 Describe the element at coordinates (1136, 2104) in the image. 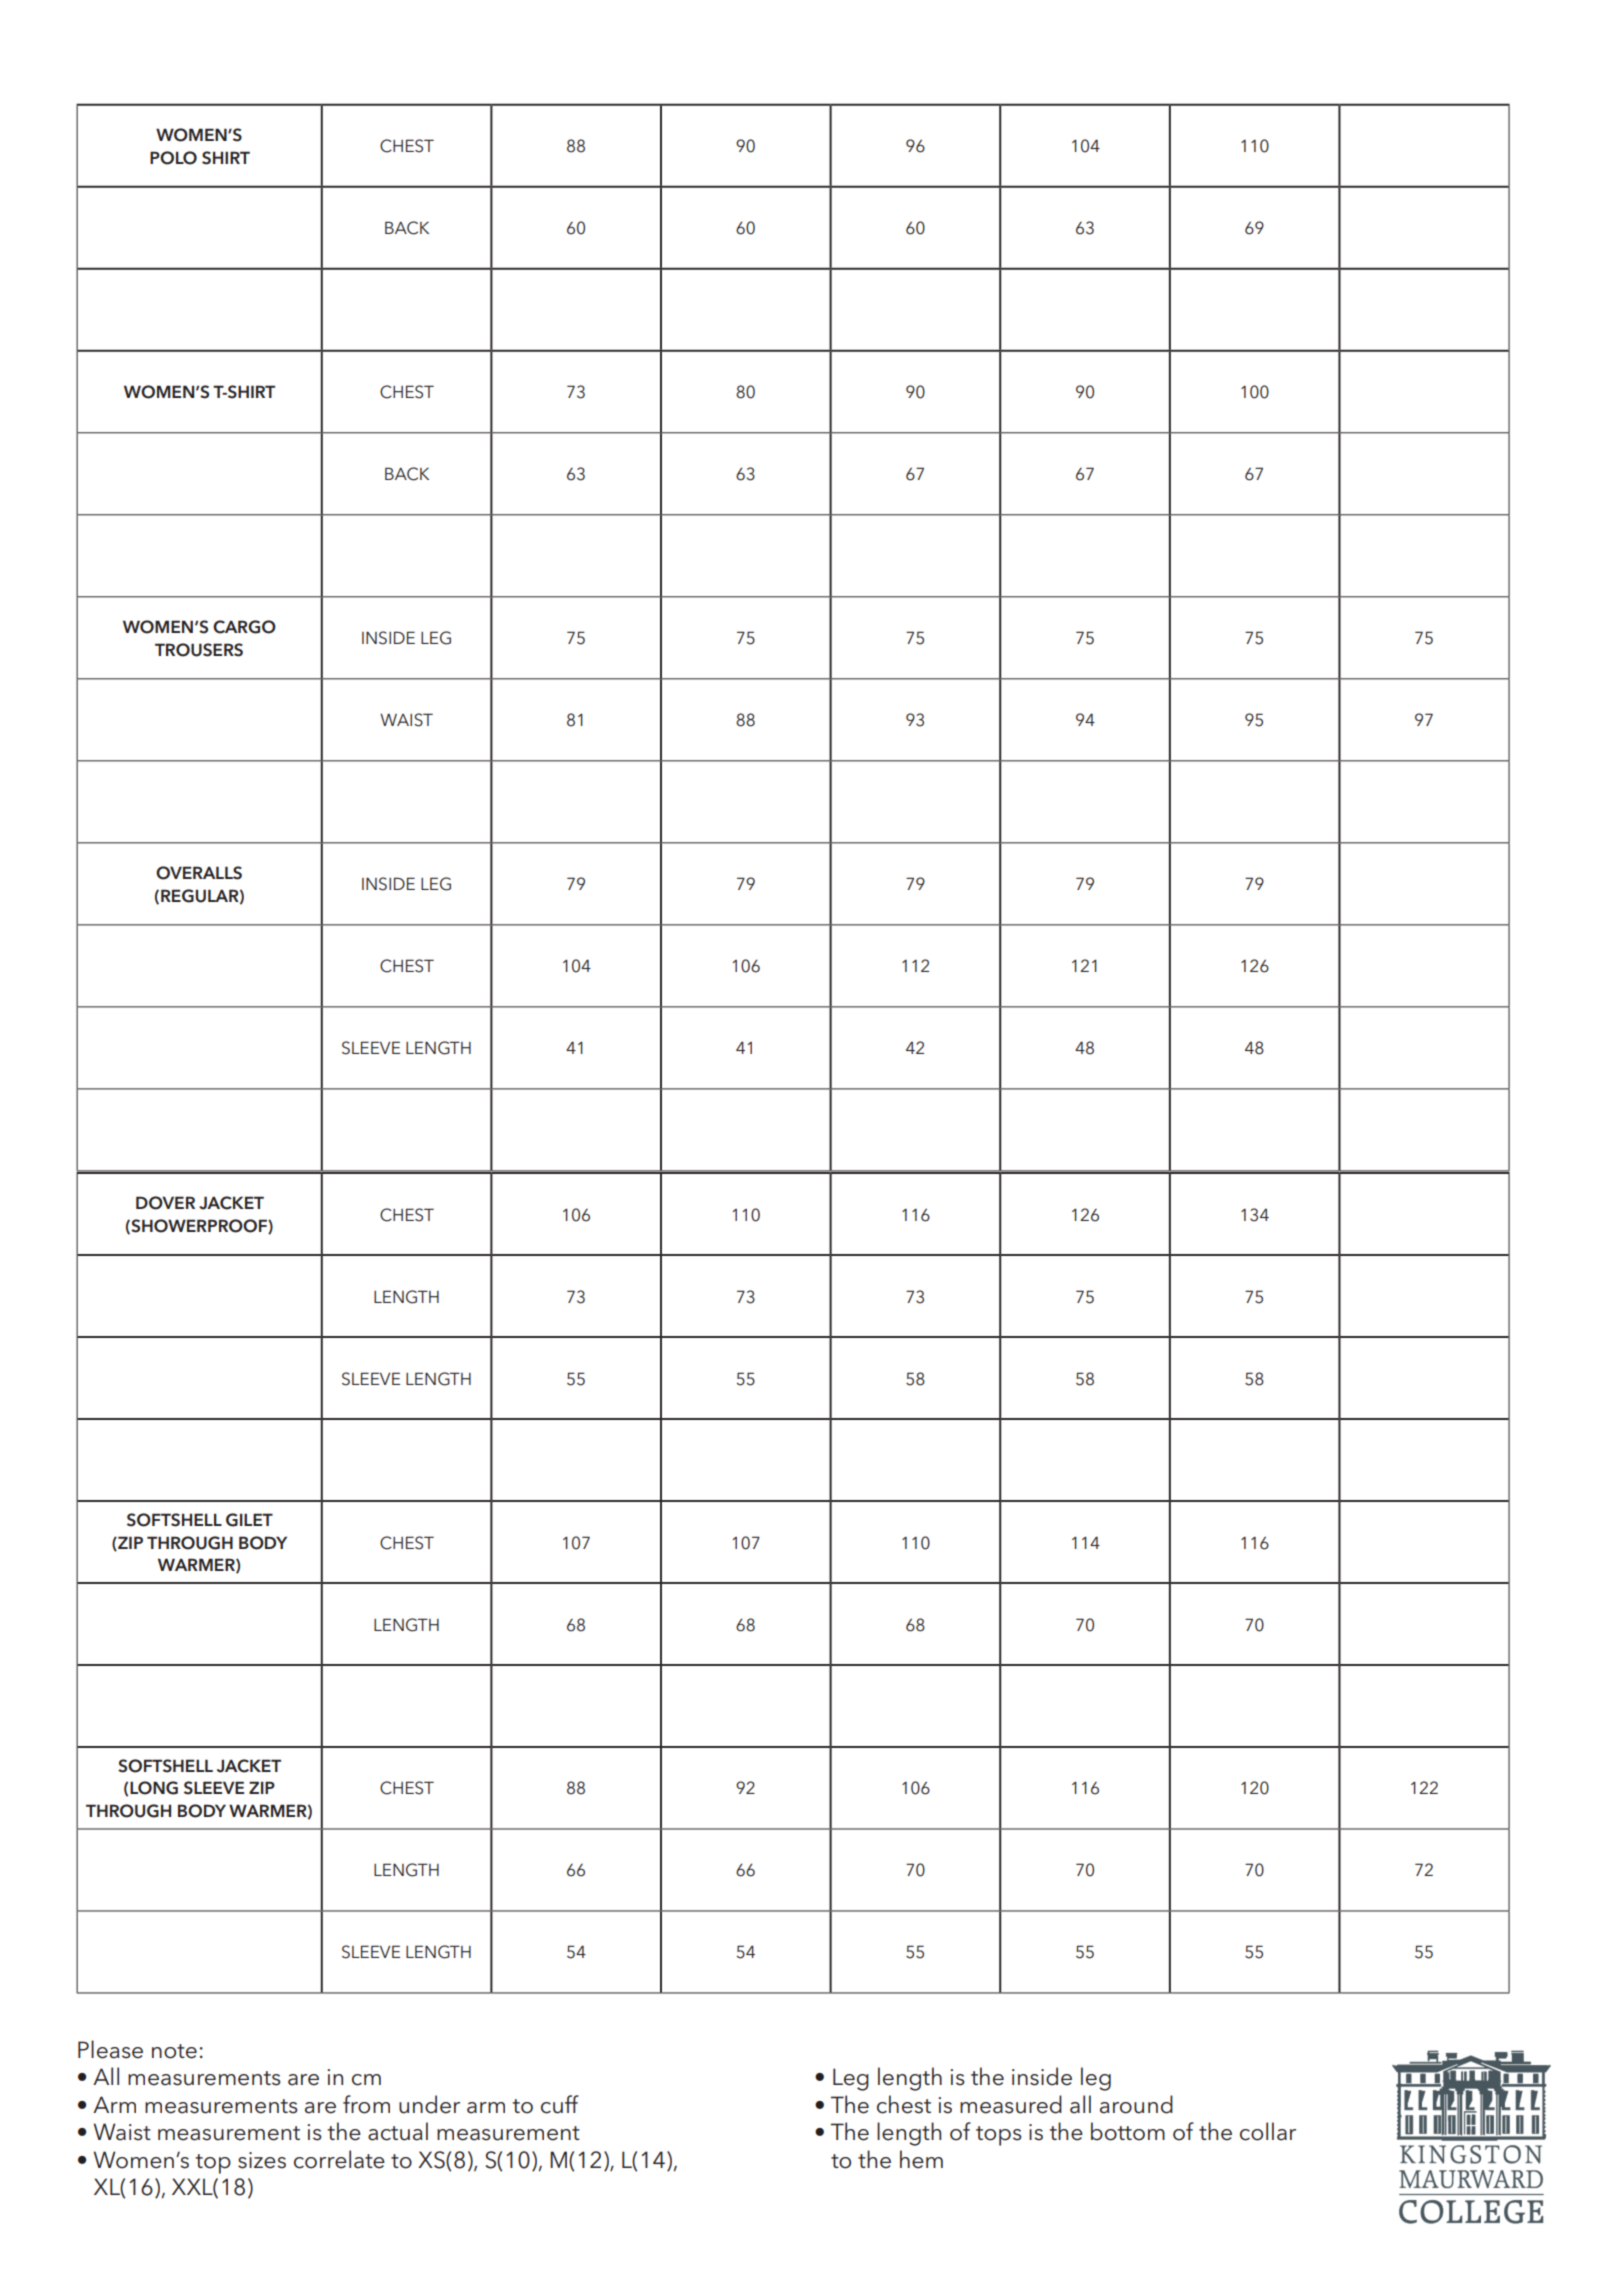

I see `around` at that location.
